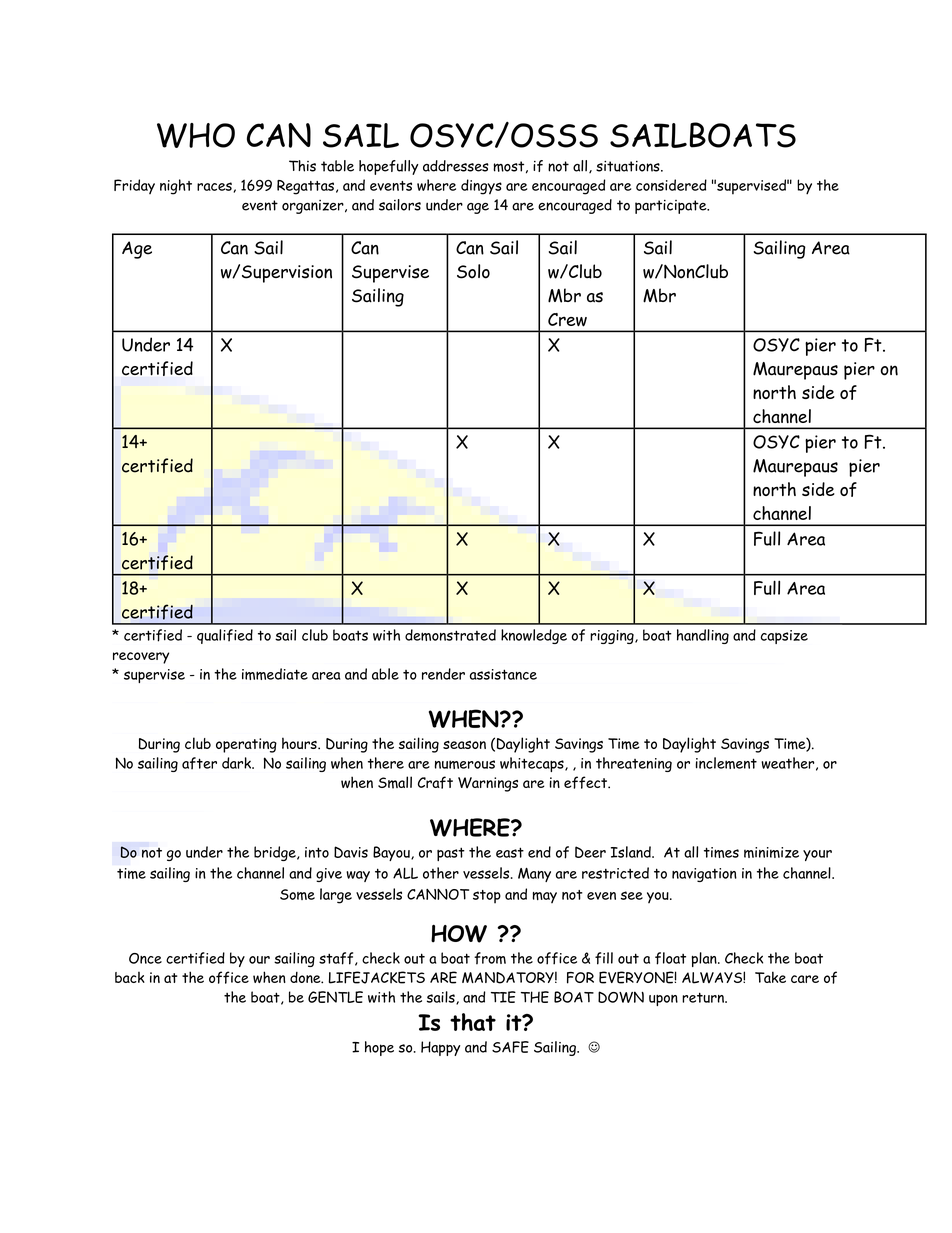  What do you see at coordinates (726, 763) in the image?
I see `inclement` at bounding box center [726, 763].
